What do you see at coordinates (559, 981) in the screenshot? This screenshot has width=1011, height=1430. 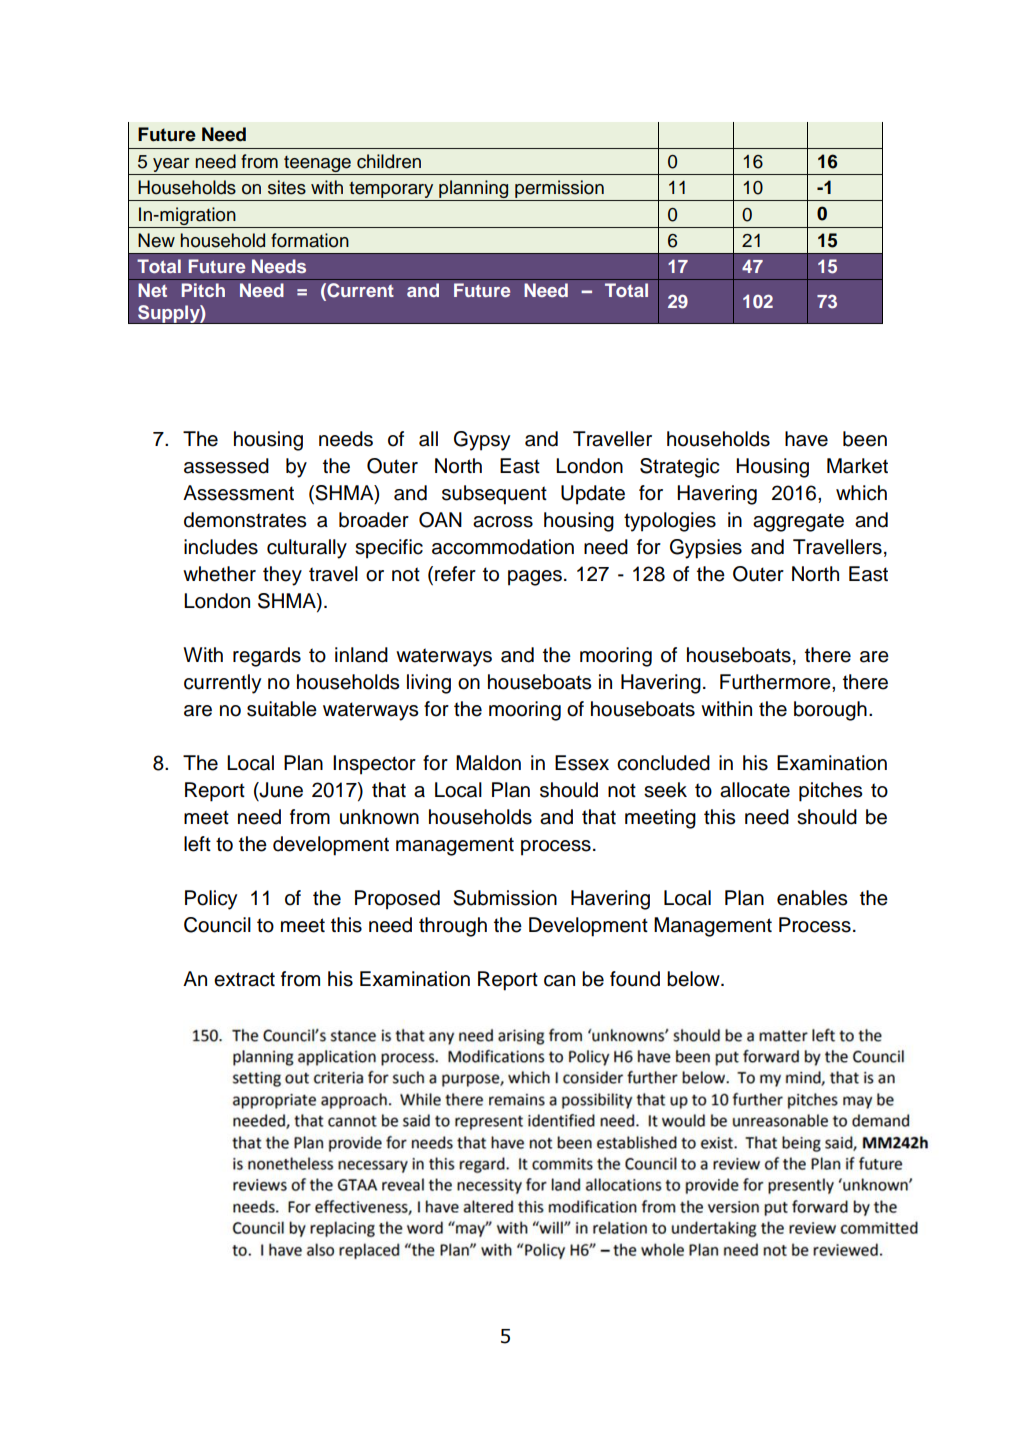 I see `can` at bounding box center [559, 981].
